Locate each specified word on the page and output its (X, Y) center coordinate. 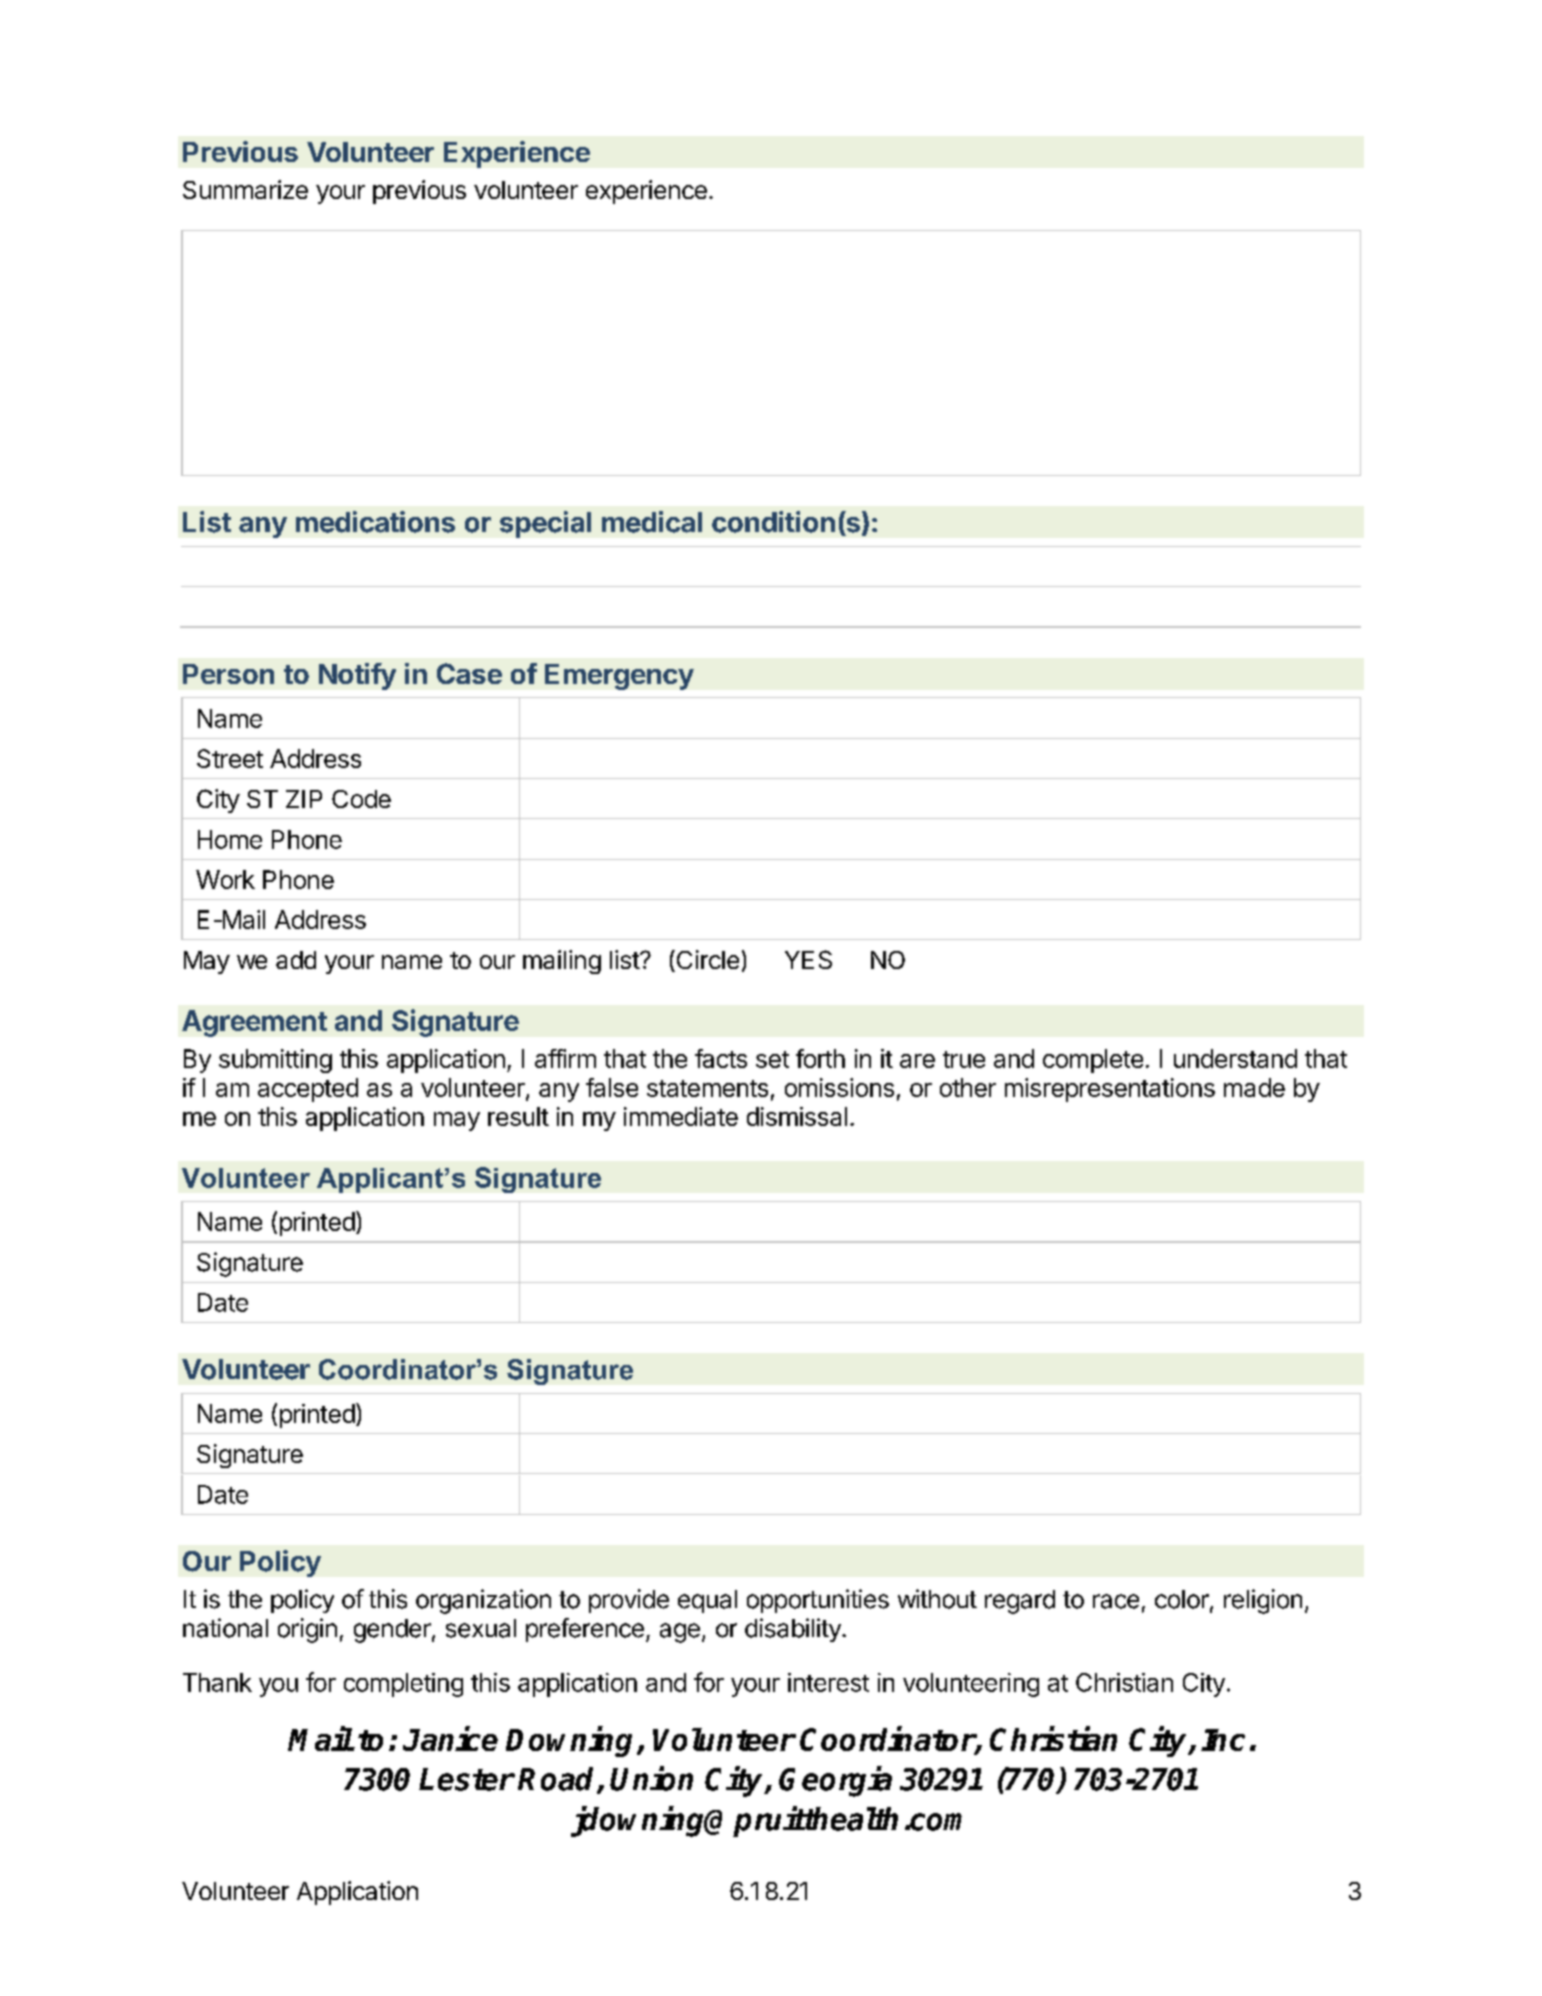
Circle (706, 961)
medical (652, 522)
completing (403, 1685)
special (545, 524)
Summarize (245, 189)
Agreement (254, 1023)
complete (1093, 1061)
